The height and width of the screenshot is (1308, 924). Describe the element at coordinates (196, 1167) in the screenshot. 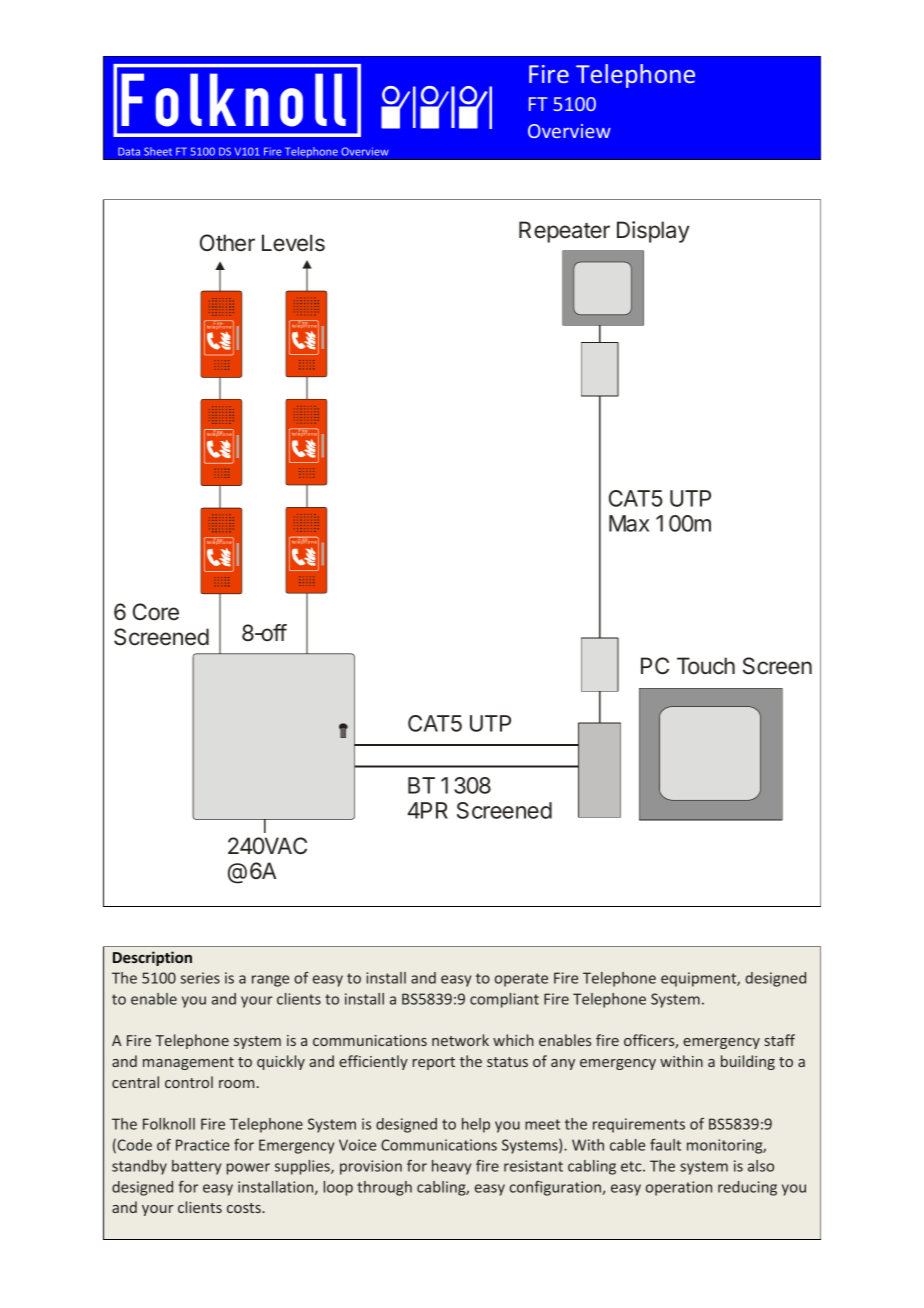

I see `battery` at that location.
